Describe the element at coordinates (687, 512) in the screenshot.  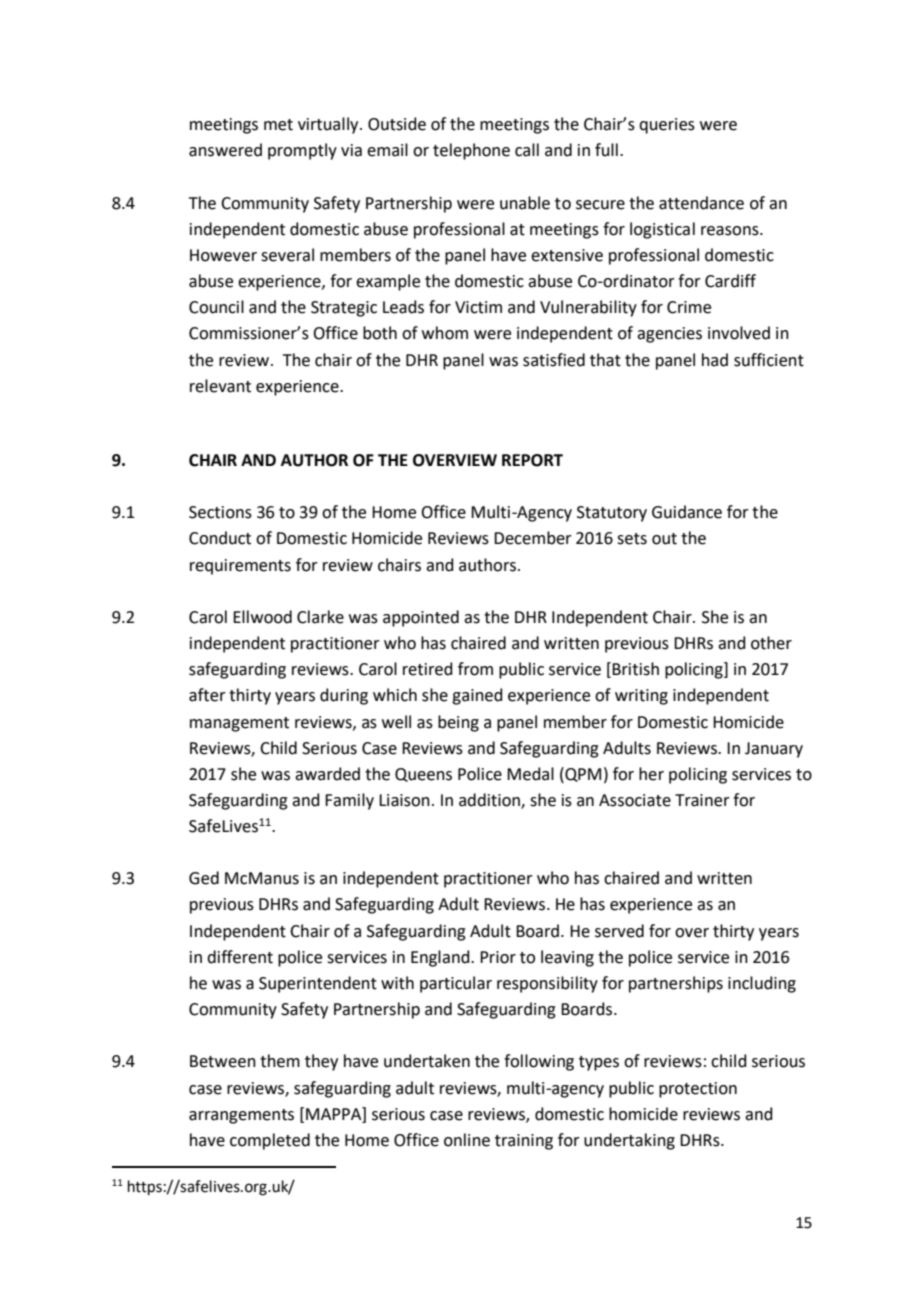
I see `Guidance` at that location.
